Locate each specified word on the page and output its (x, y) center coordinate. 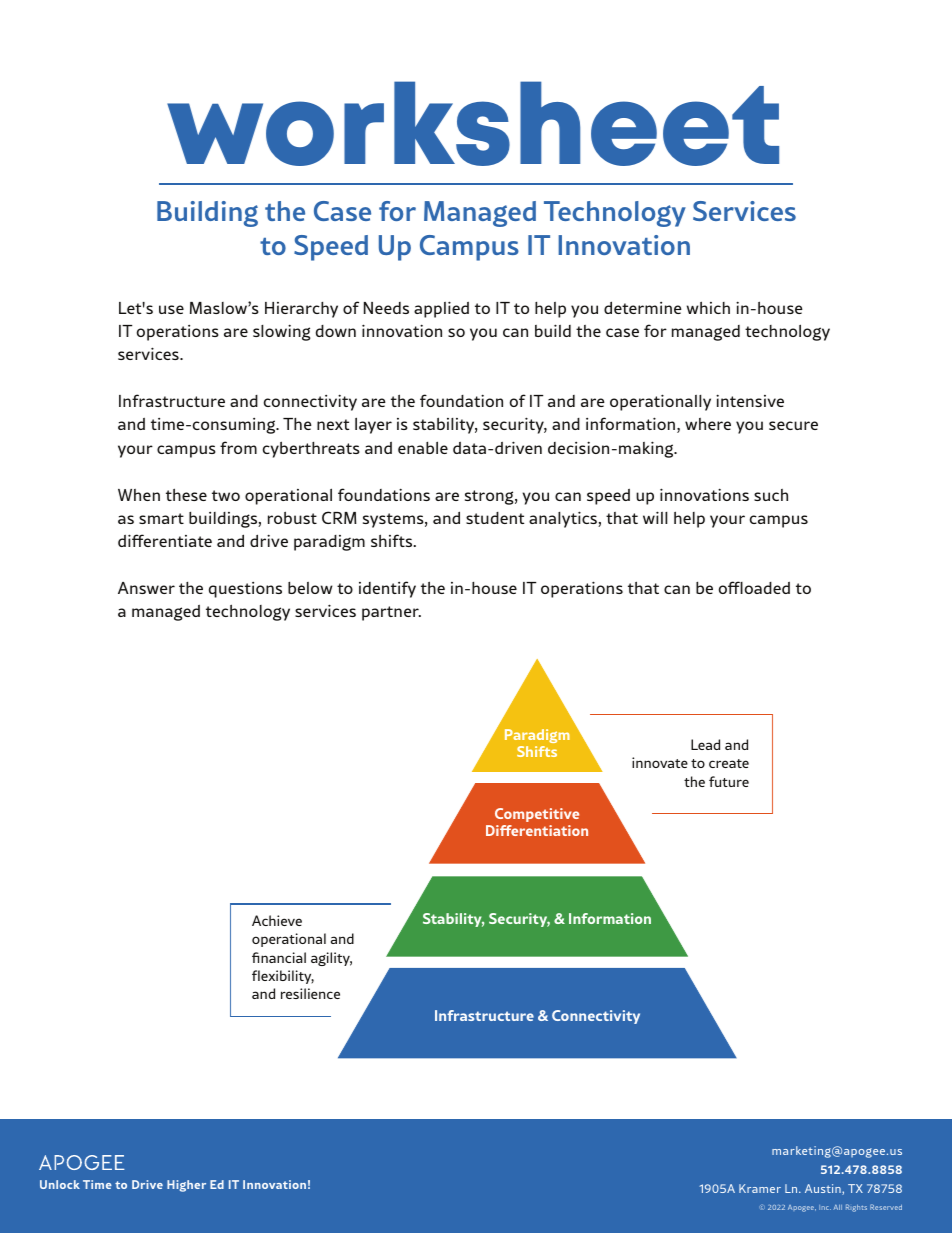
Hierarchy (301, 310)
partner (391, 613)
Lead (705, 744)
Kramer (760, 1188)
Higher (186, 1186)
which (708, 307)
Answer (146, 588)
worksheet (473, 123)
